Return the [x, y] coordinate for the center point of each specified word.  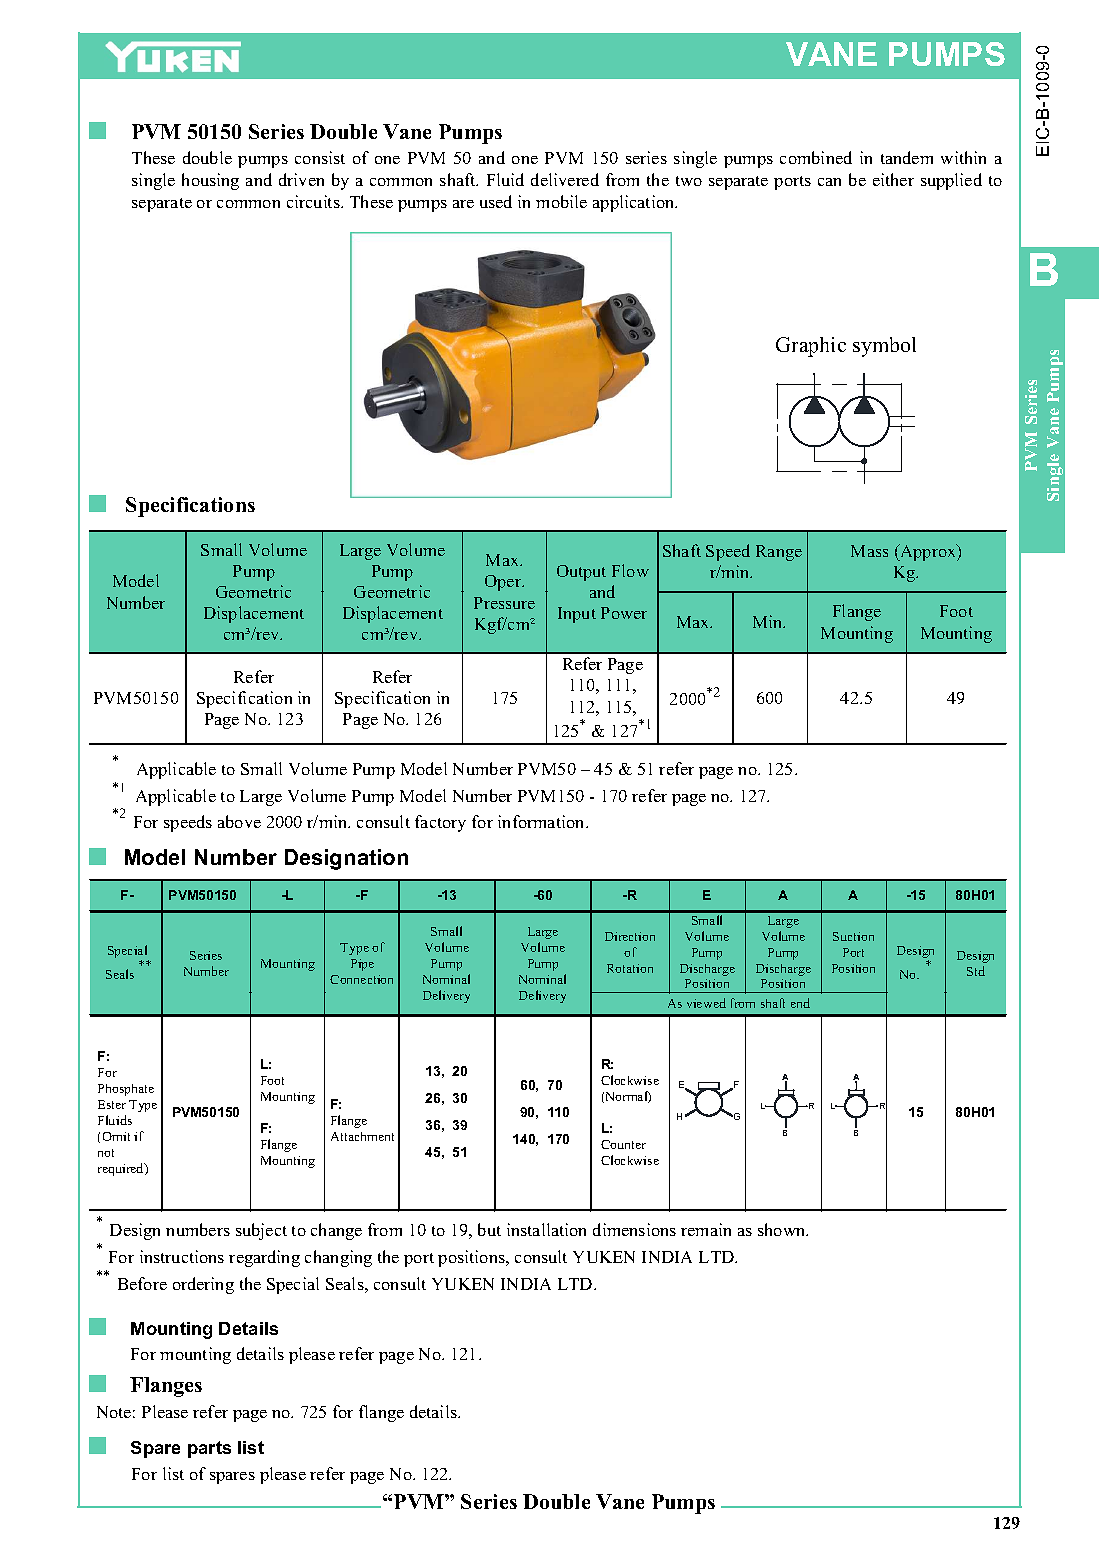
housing [210, 181]
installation [546, 1229]
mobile [561, 201]
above [239, 821]
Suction [853, 936]
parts [209, 1449]
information [542, 821]
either [893, 179]
